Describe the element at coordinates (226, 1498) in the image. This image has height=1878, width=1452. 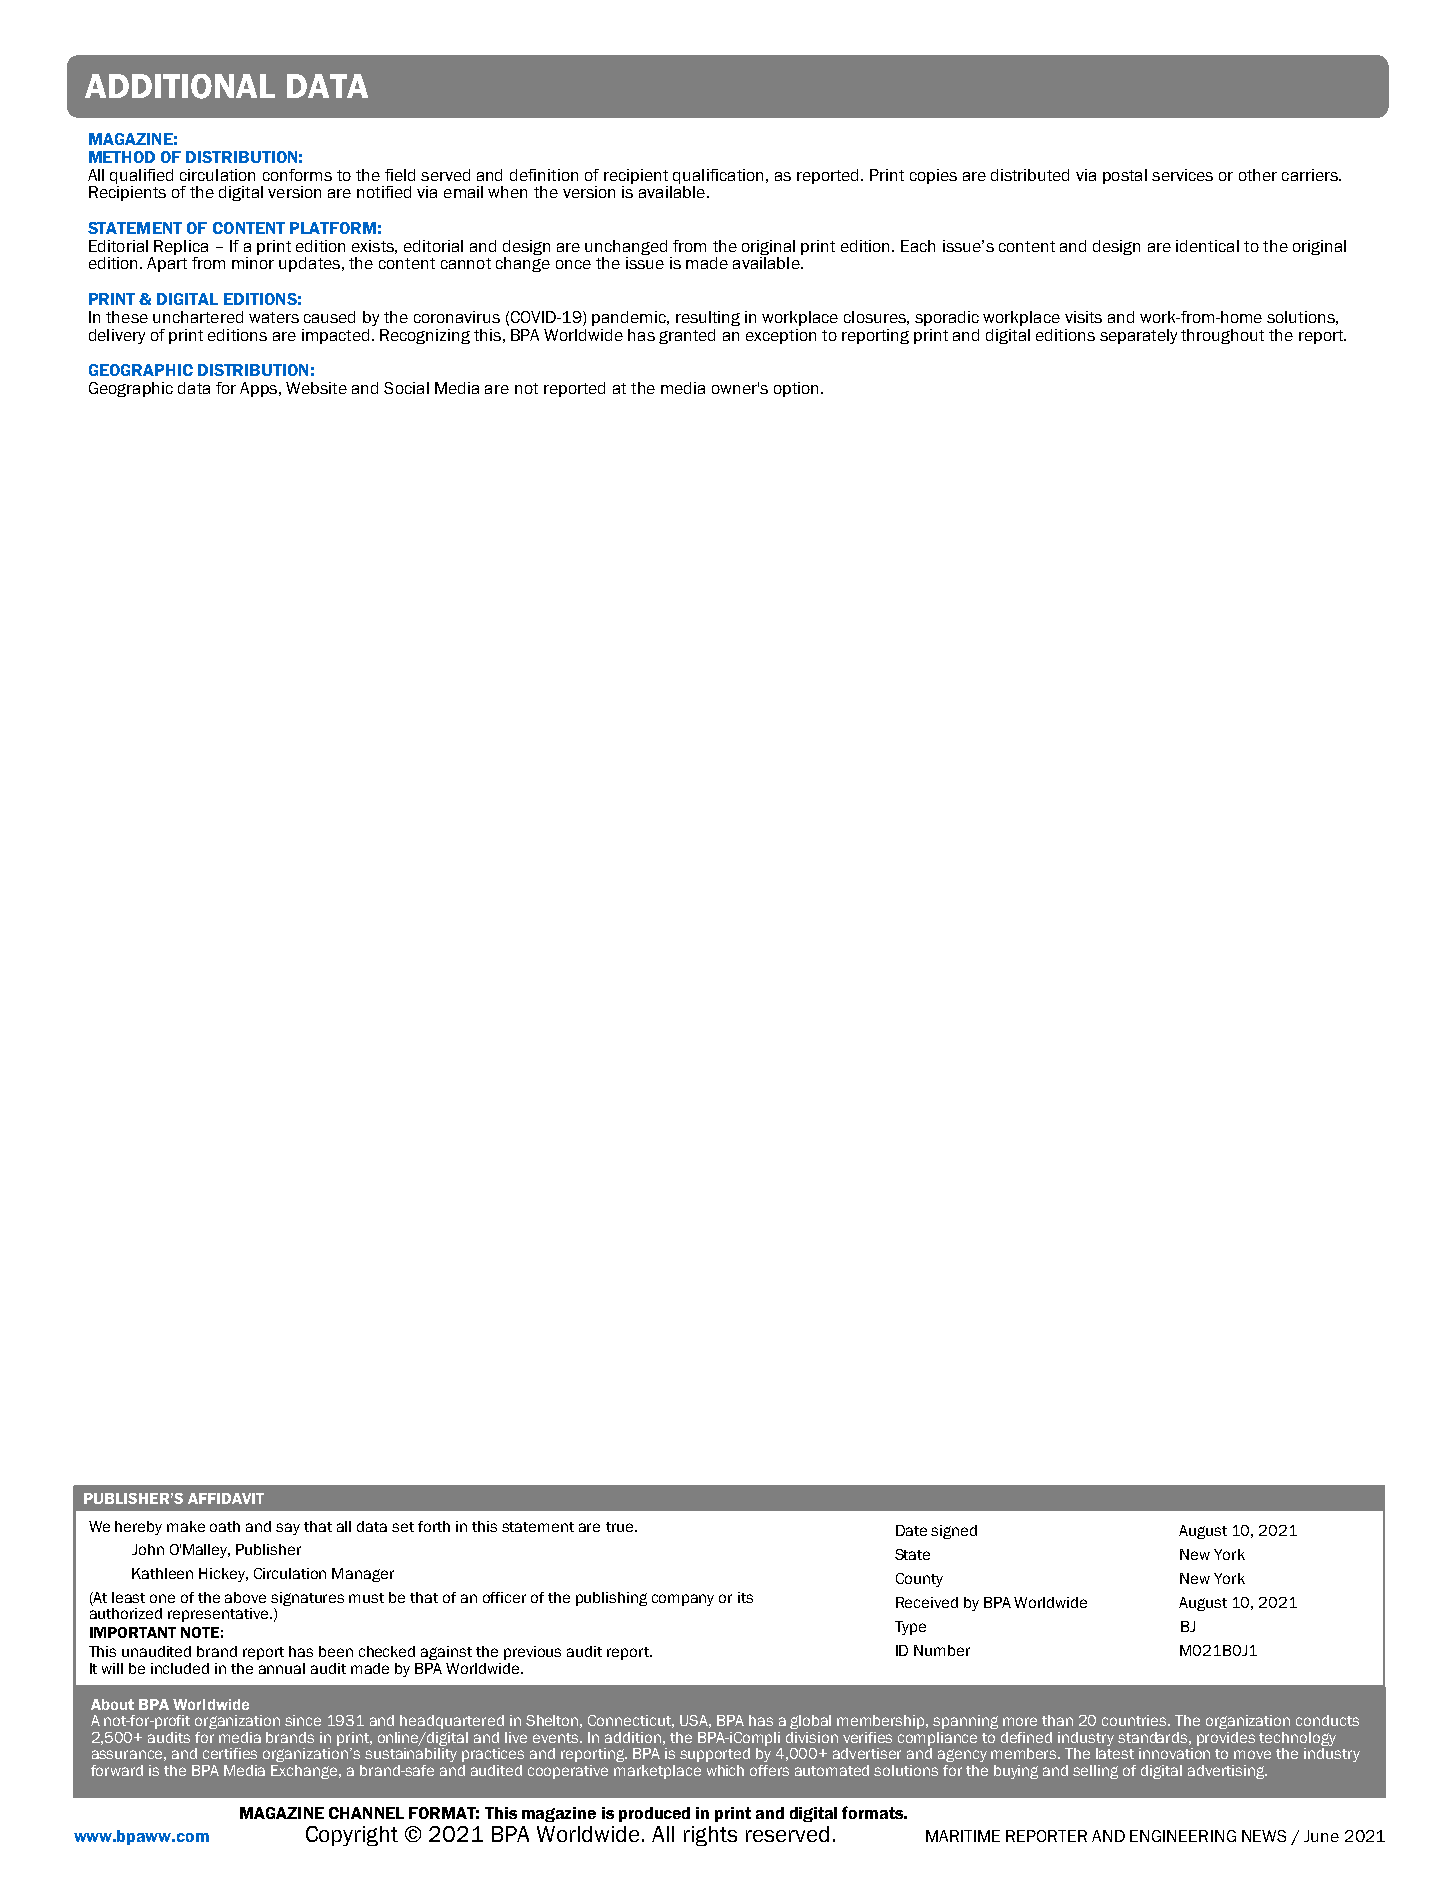
I see `AFFIDAVIT` at that location.
